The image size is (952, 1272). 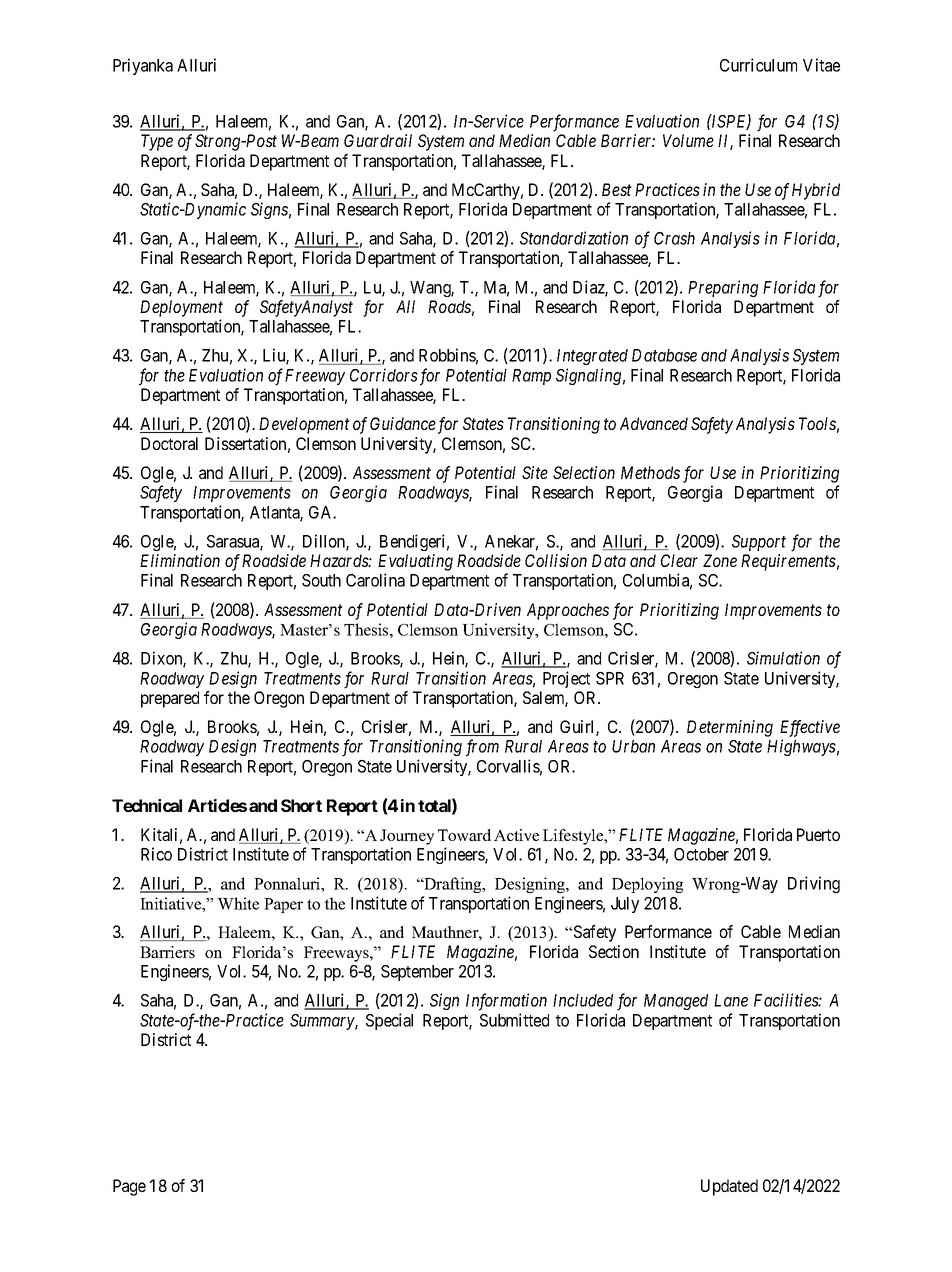 I want to click on Preparing, so click(x=723, y=288).
